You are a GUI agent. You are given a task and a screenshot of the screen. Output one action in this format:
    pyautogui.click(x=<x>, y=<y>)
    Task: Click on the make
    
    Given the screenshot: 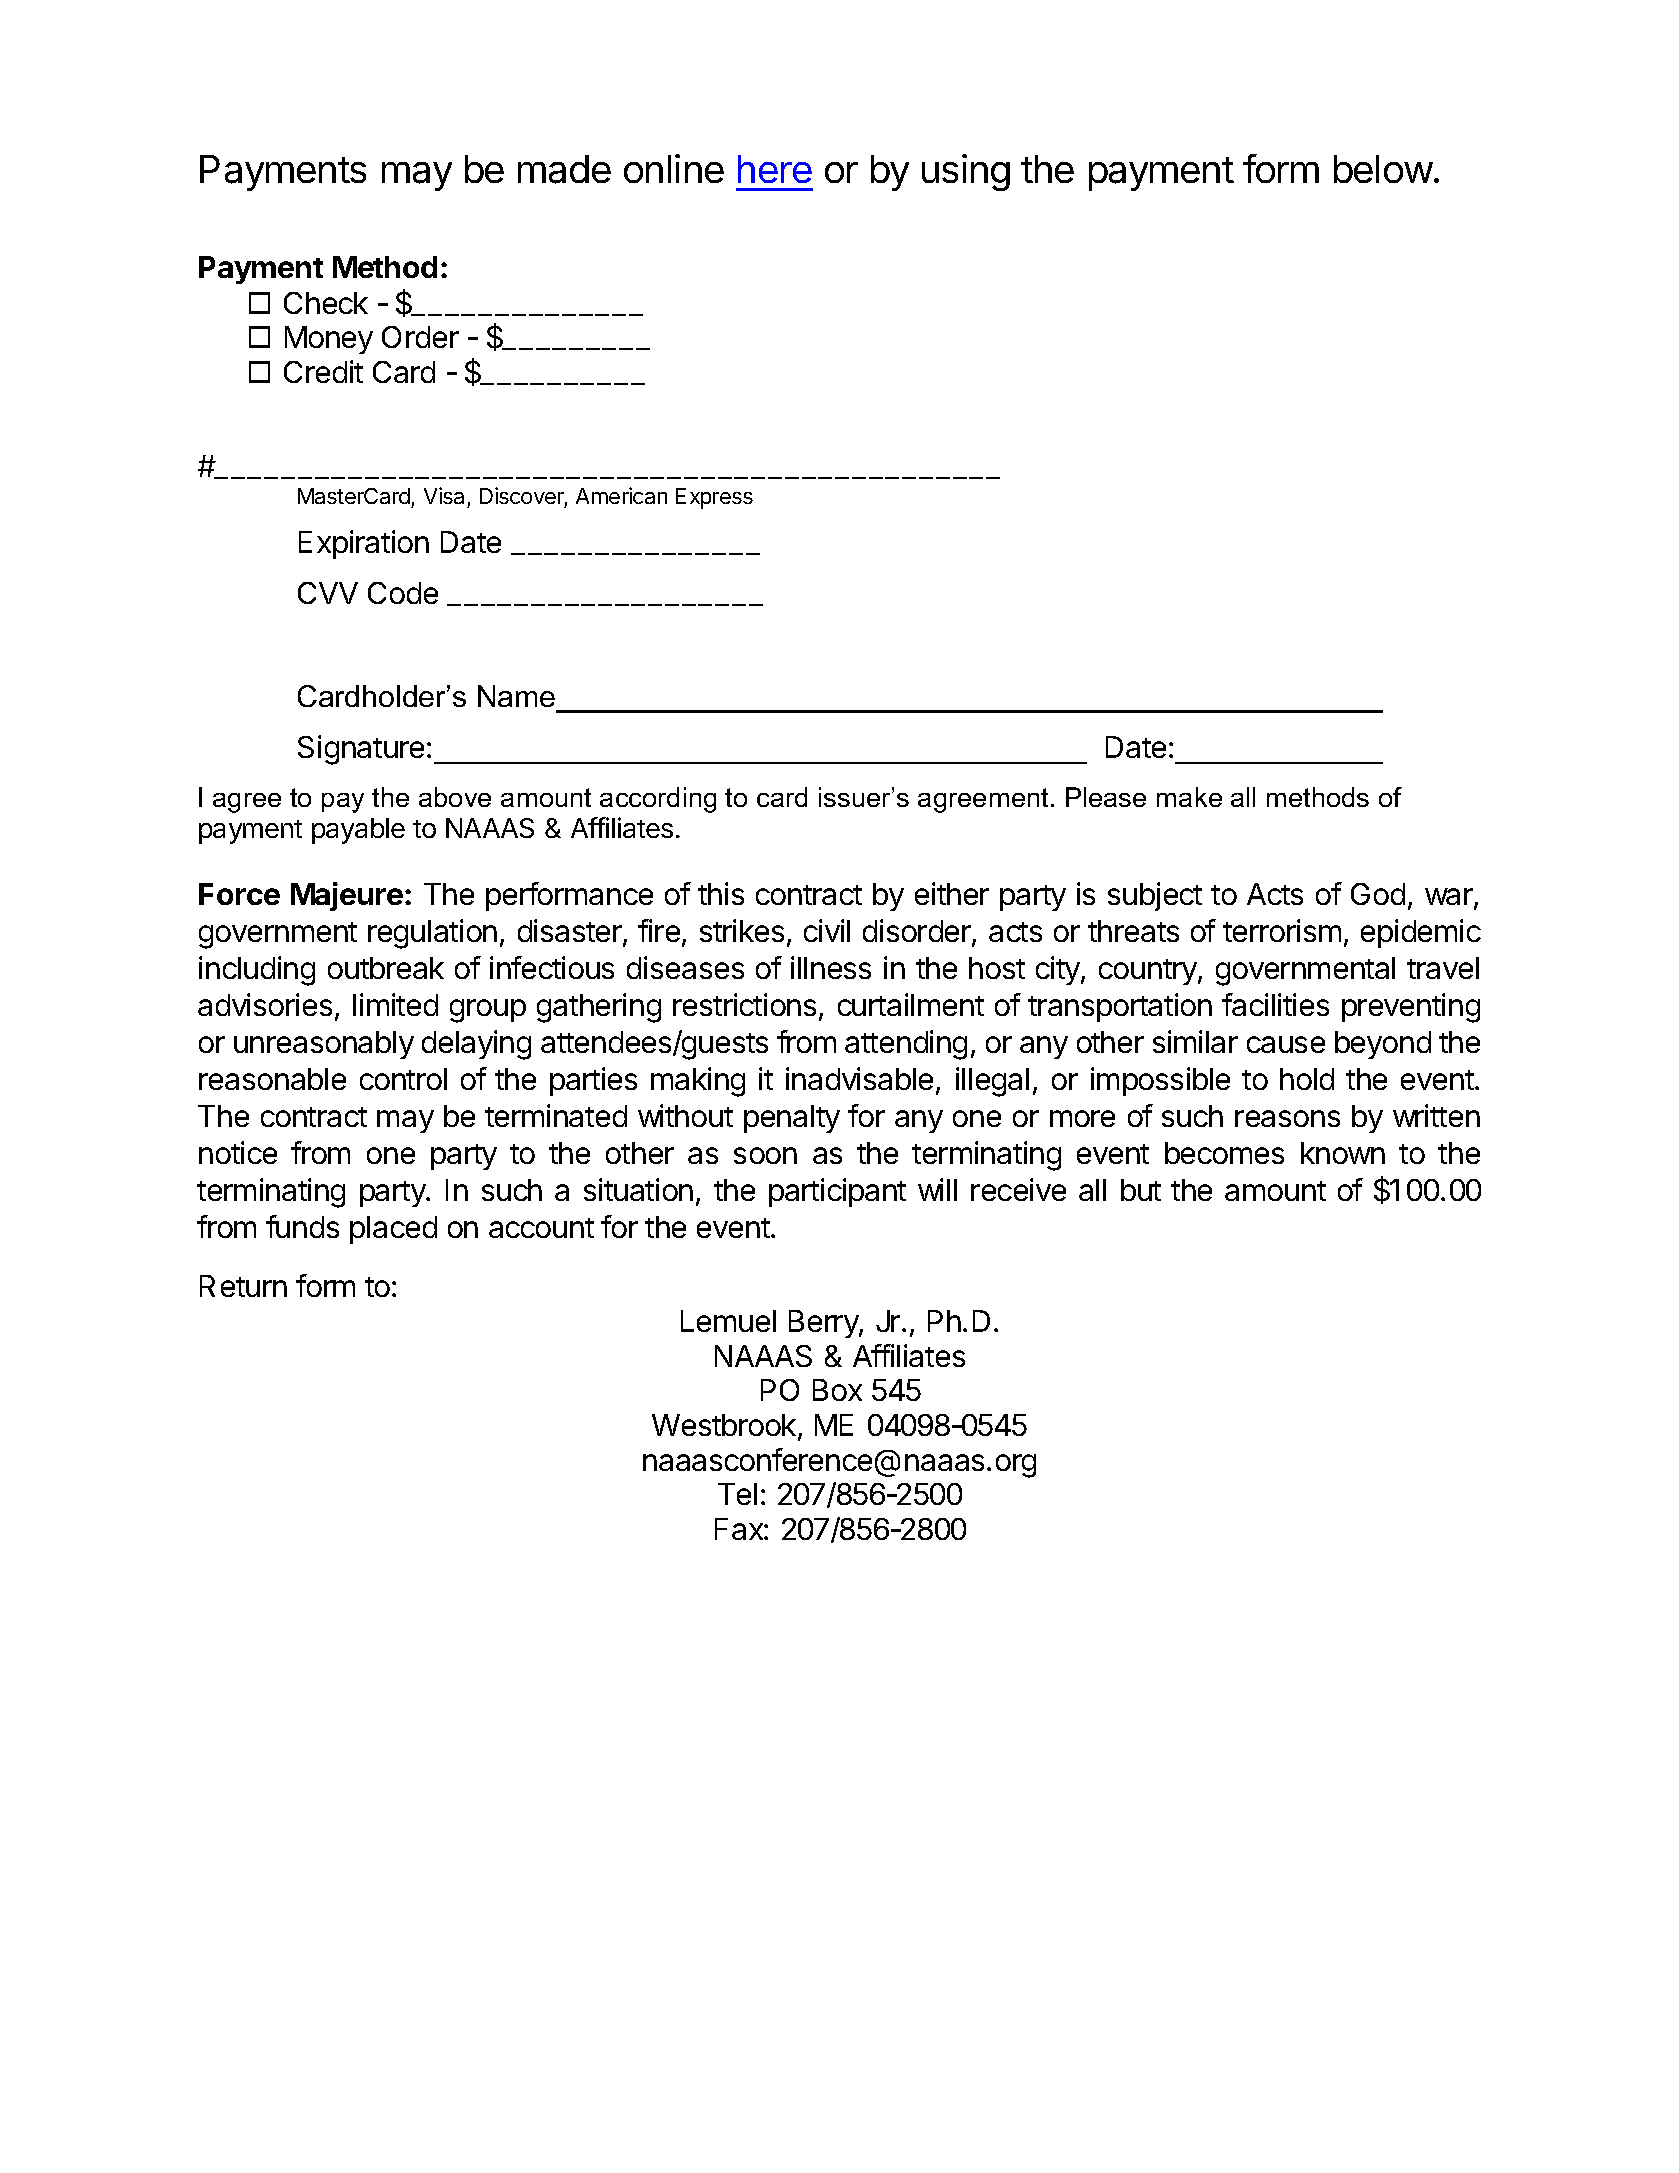 What is the action you would take?
    pyautogui.click(x=1189, y=797)
